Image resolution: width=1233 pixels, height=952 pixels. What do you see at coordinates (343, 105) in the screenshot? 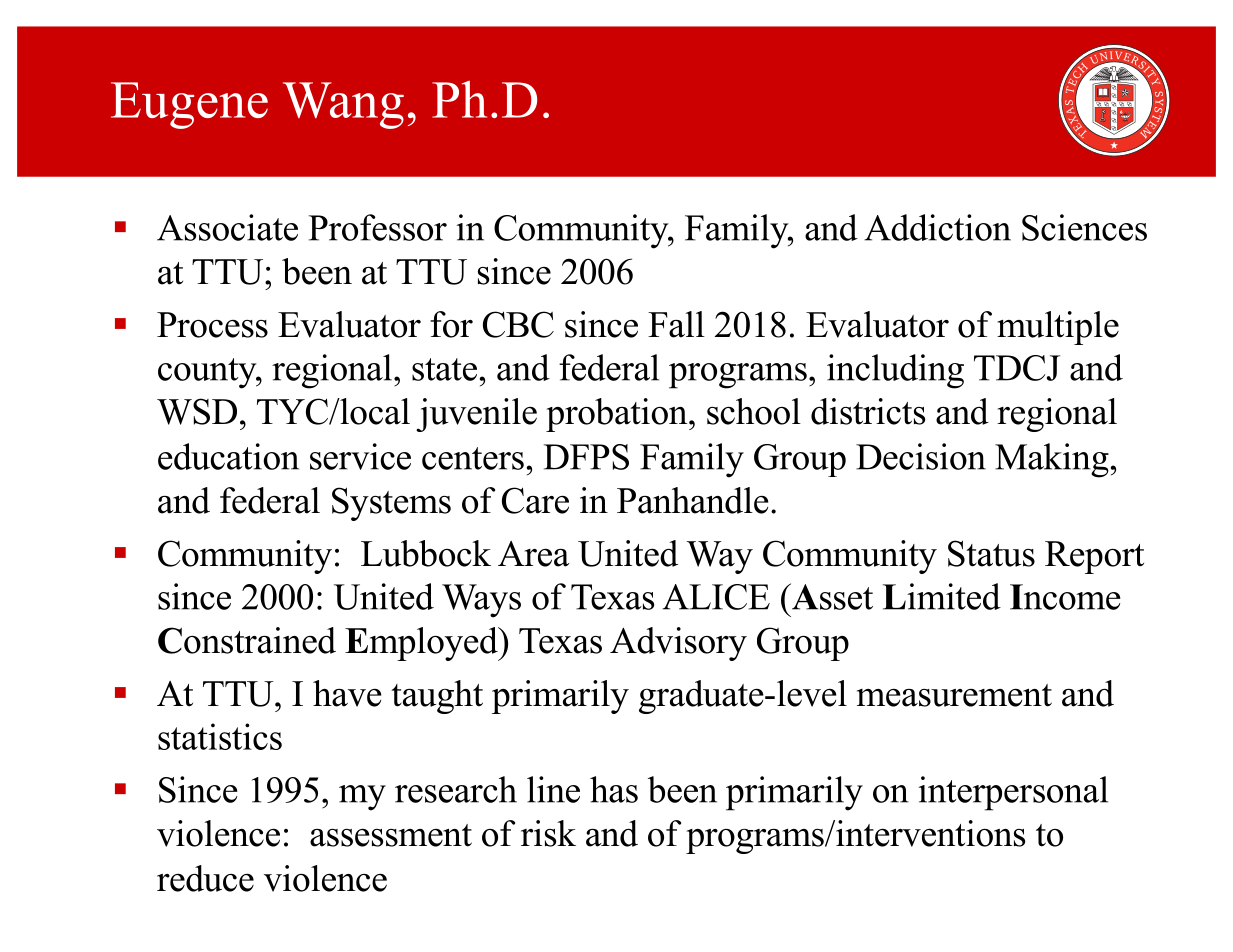
I see `Wang` at bounding box center [343, 105].
